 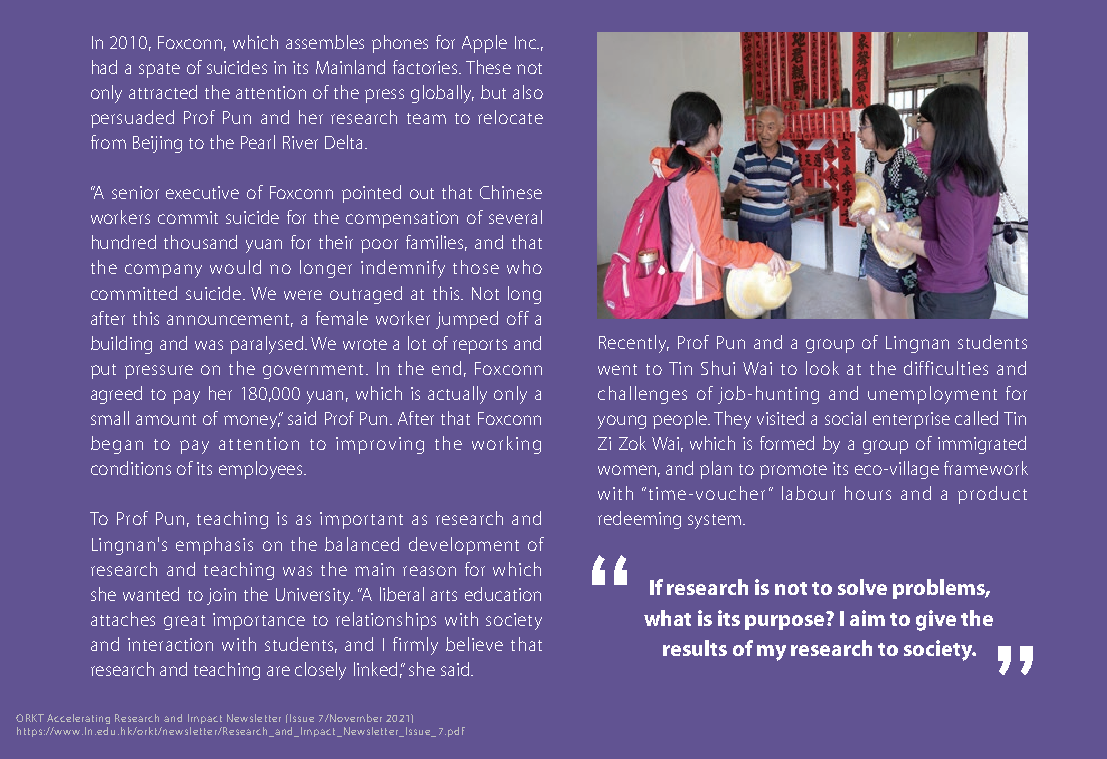 What do you see at coordinates (526, 42) in the image?
I see `Inc` at bounding box center [526, 42].
